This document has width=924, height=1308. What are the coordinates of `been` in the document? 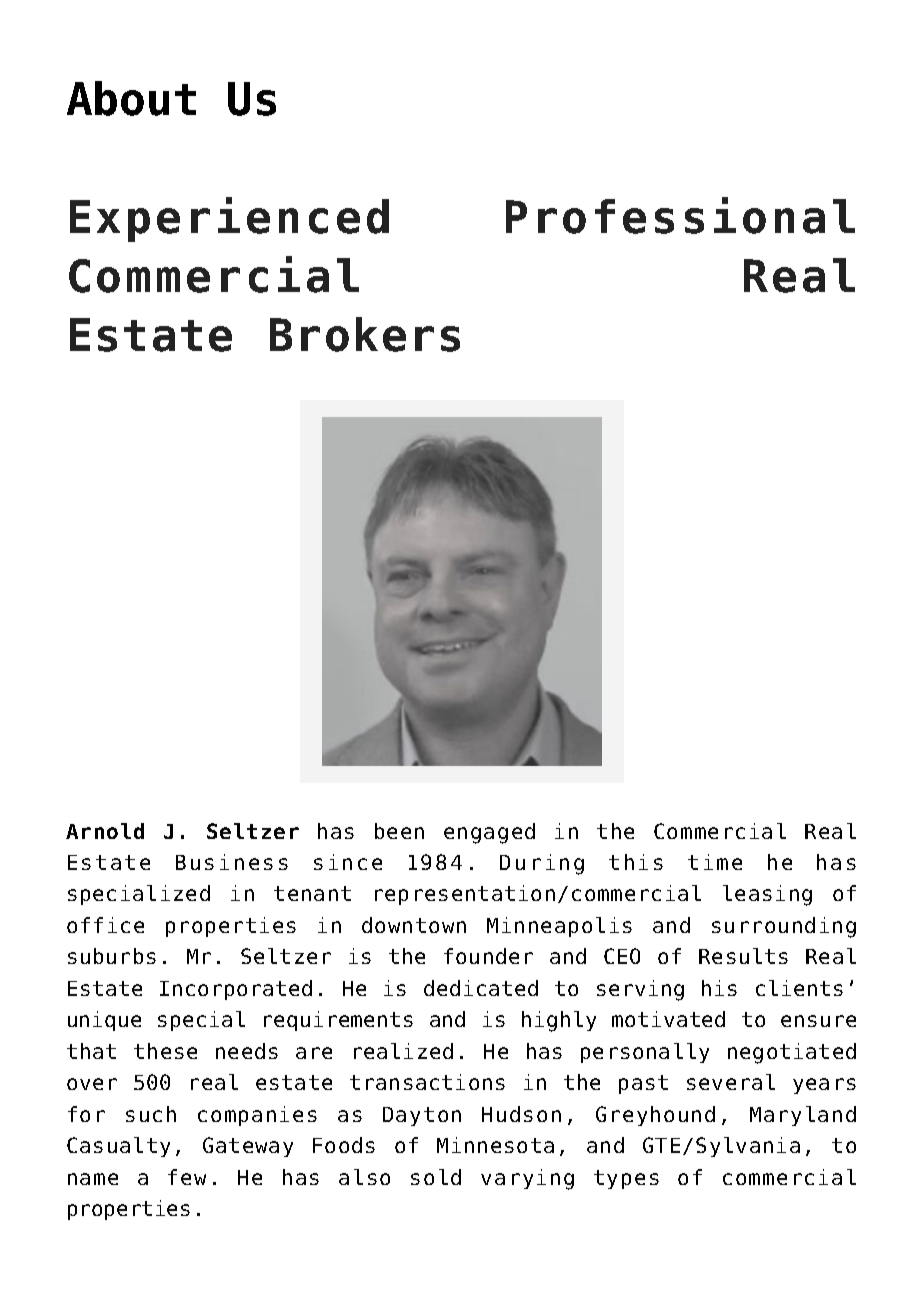 It's located at (399, 831).
